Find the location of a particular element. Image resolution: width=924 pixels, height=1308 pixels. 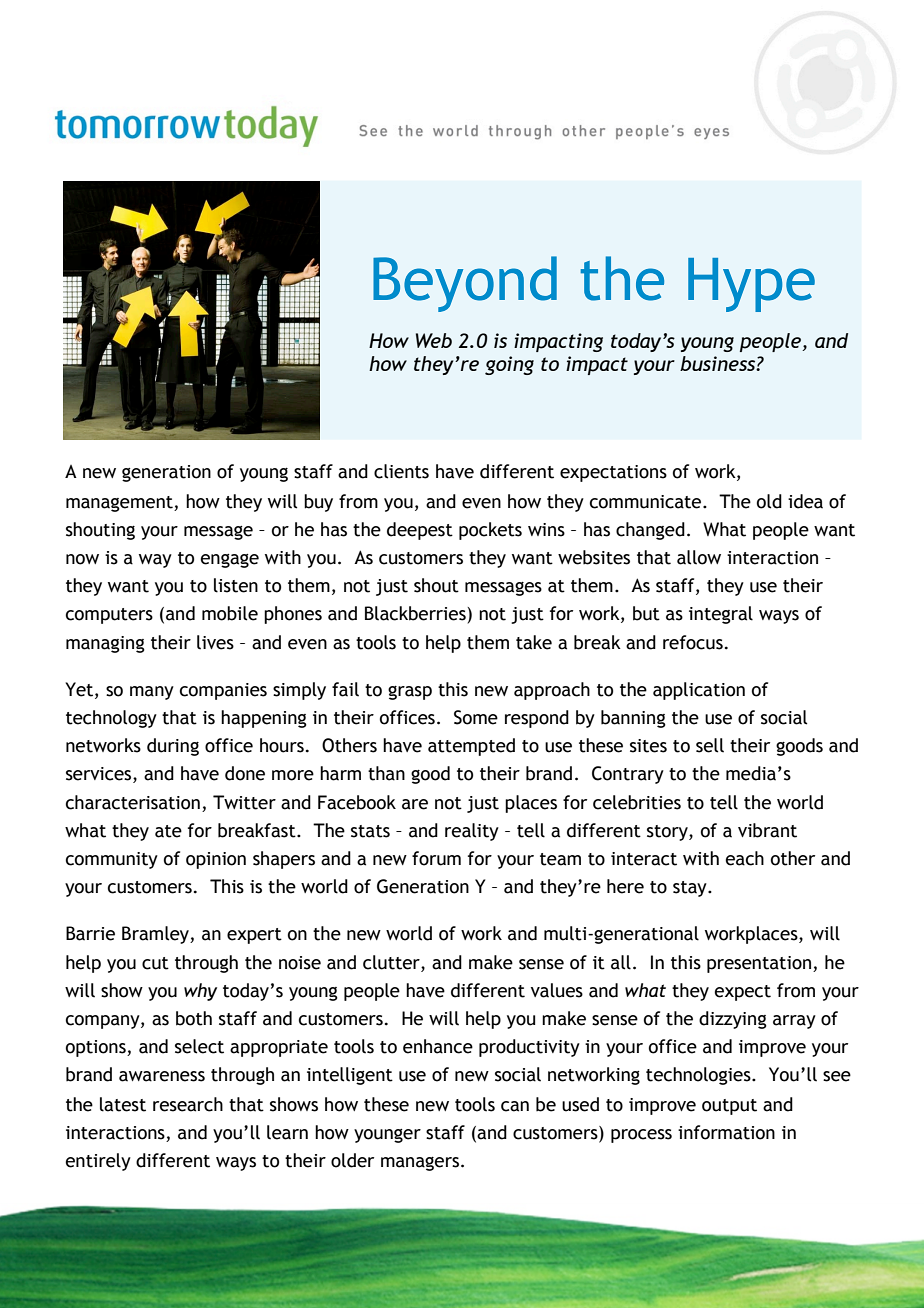

Beyond is located at coordinates (465, 284).
